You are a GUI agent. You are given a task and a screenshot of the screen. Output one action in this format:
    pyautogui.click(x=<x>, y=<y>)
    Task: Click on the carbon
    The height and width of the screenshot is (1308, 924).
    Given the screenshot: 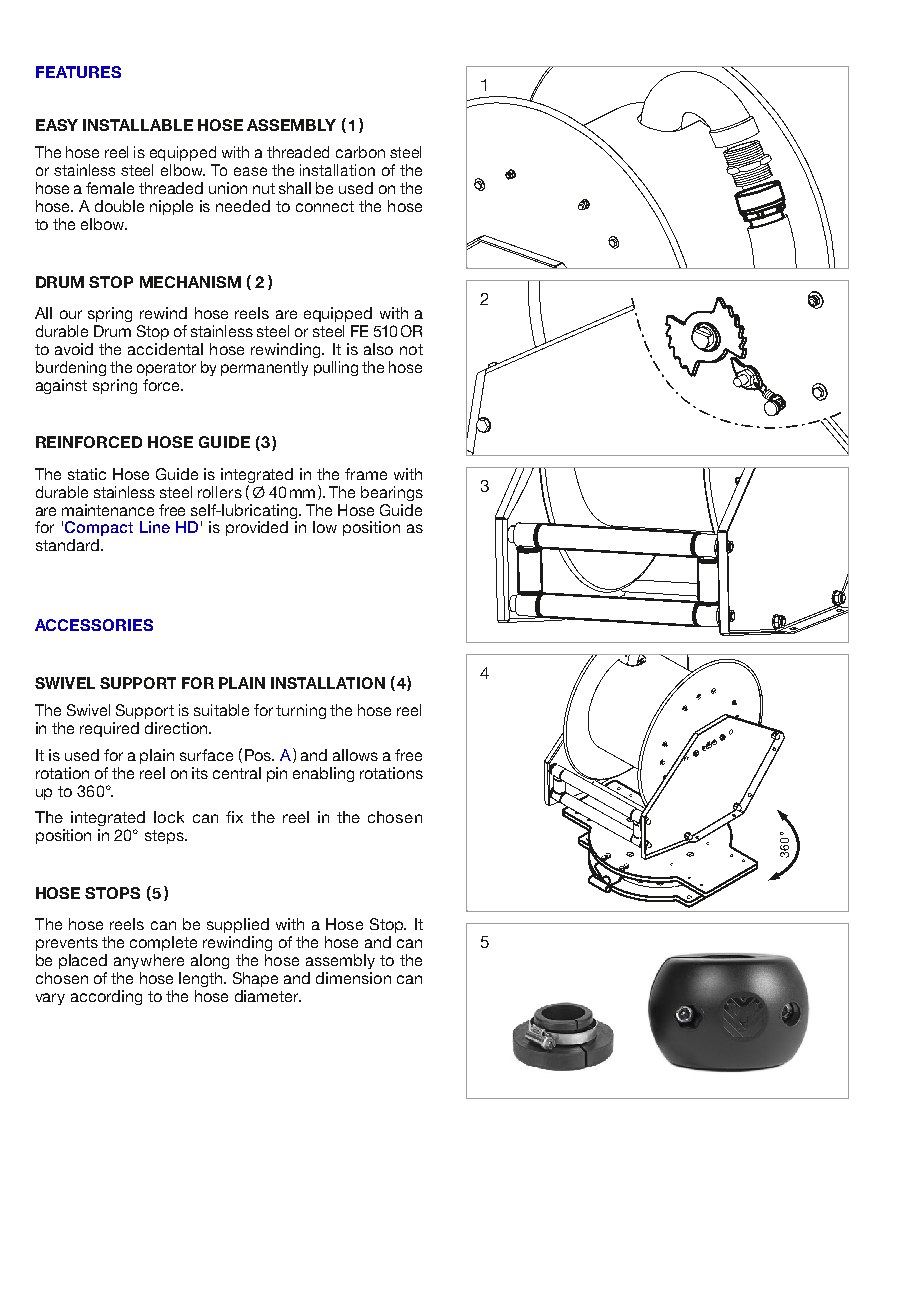 What is the action you would take?
    pyautogui.click(x=360, y=152)
